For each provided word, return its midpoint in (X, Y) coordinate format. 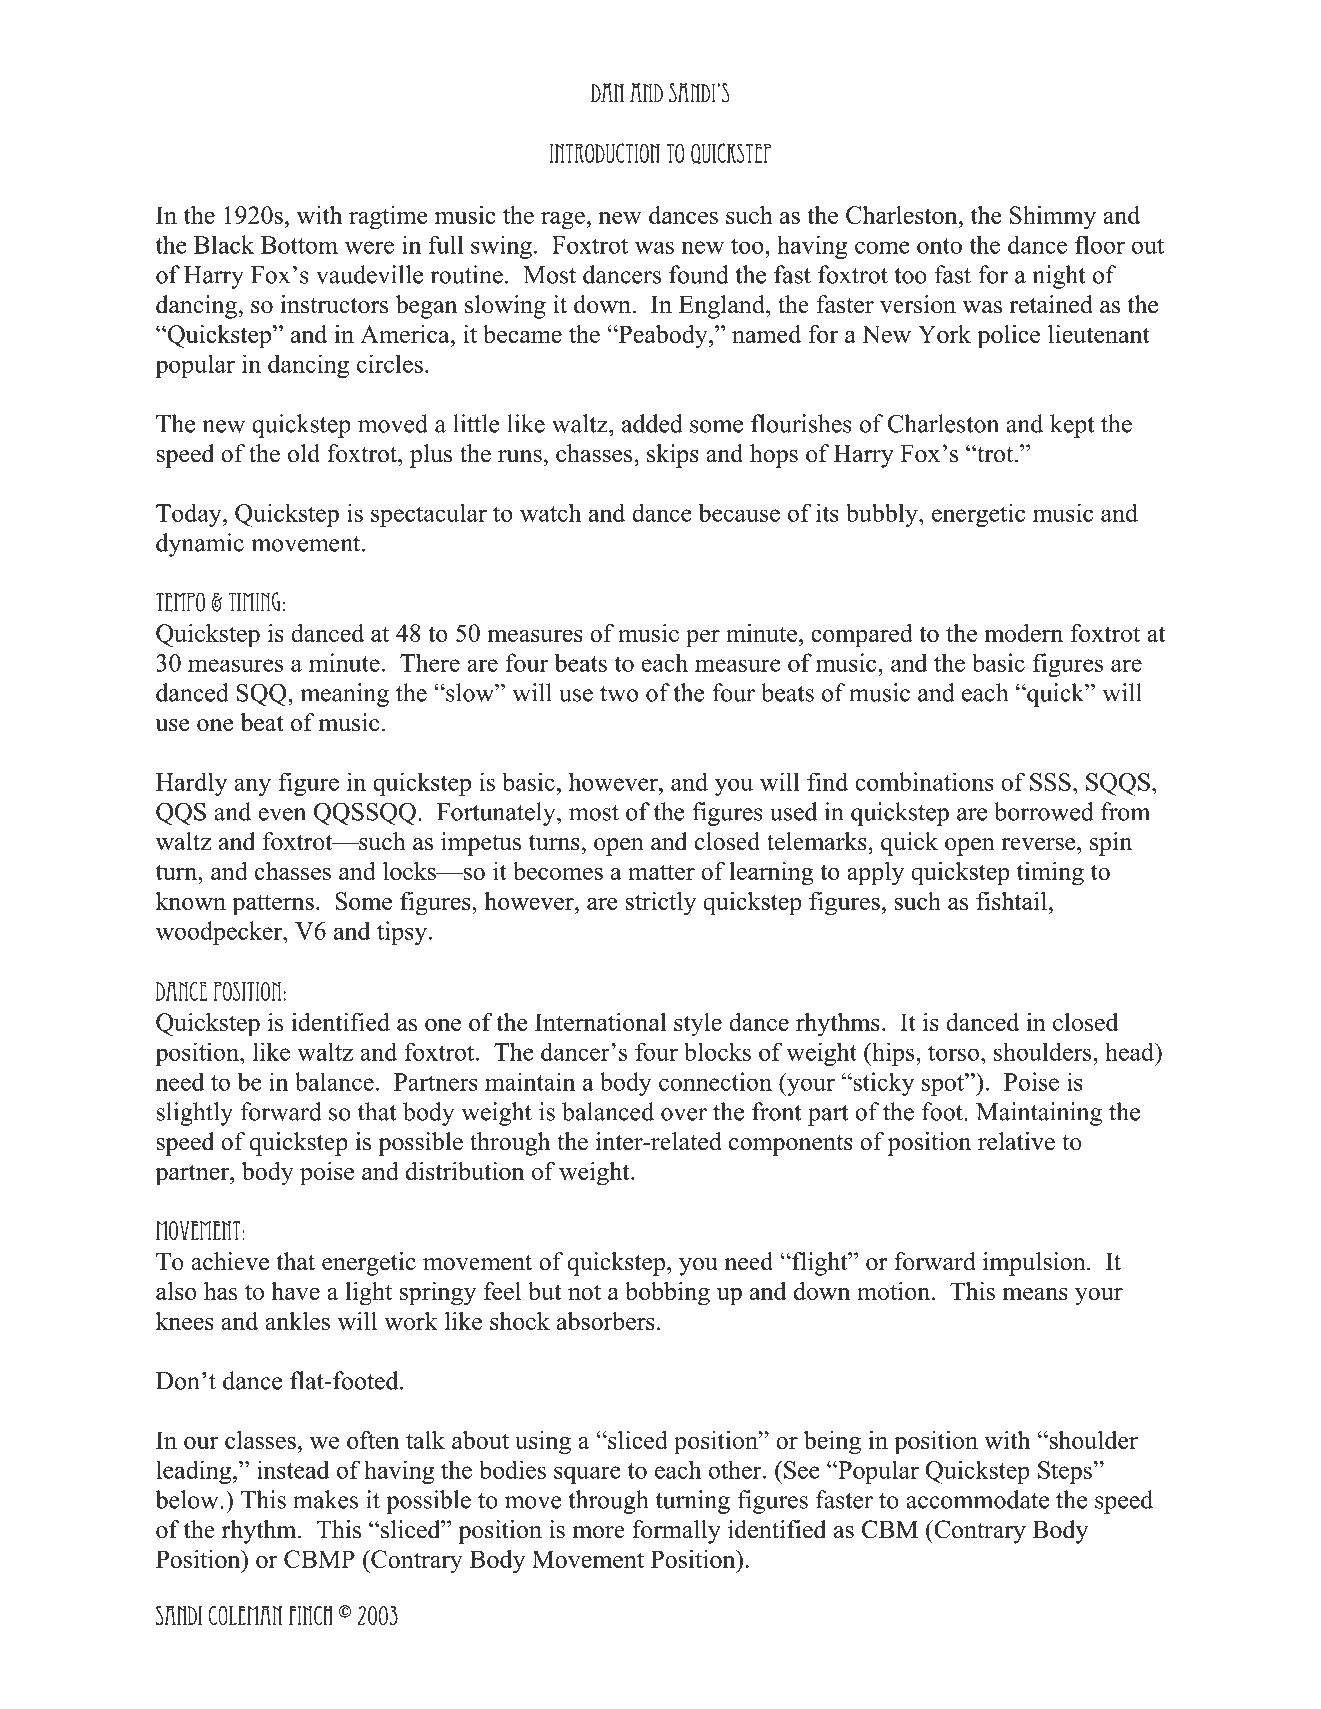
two (619, 694)
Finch (311, 1615)
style (698, 1025)
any (252, 787)
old (304, 453)
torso (953, 1053)
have (295, 1291)
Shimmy (1053, 218)
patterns (273, 905)
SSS (1050, 782)
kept (1072, 426)
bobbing (667, 1294)
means (1035, 1294)
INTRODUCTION (605, 153)
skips (673, 456)
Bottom (299, 245)
